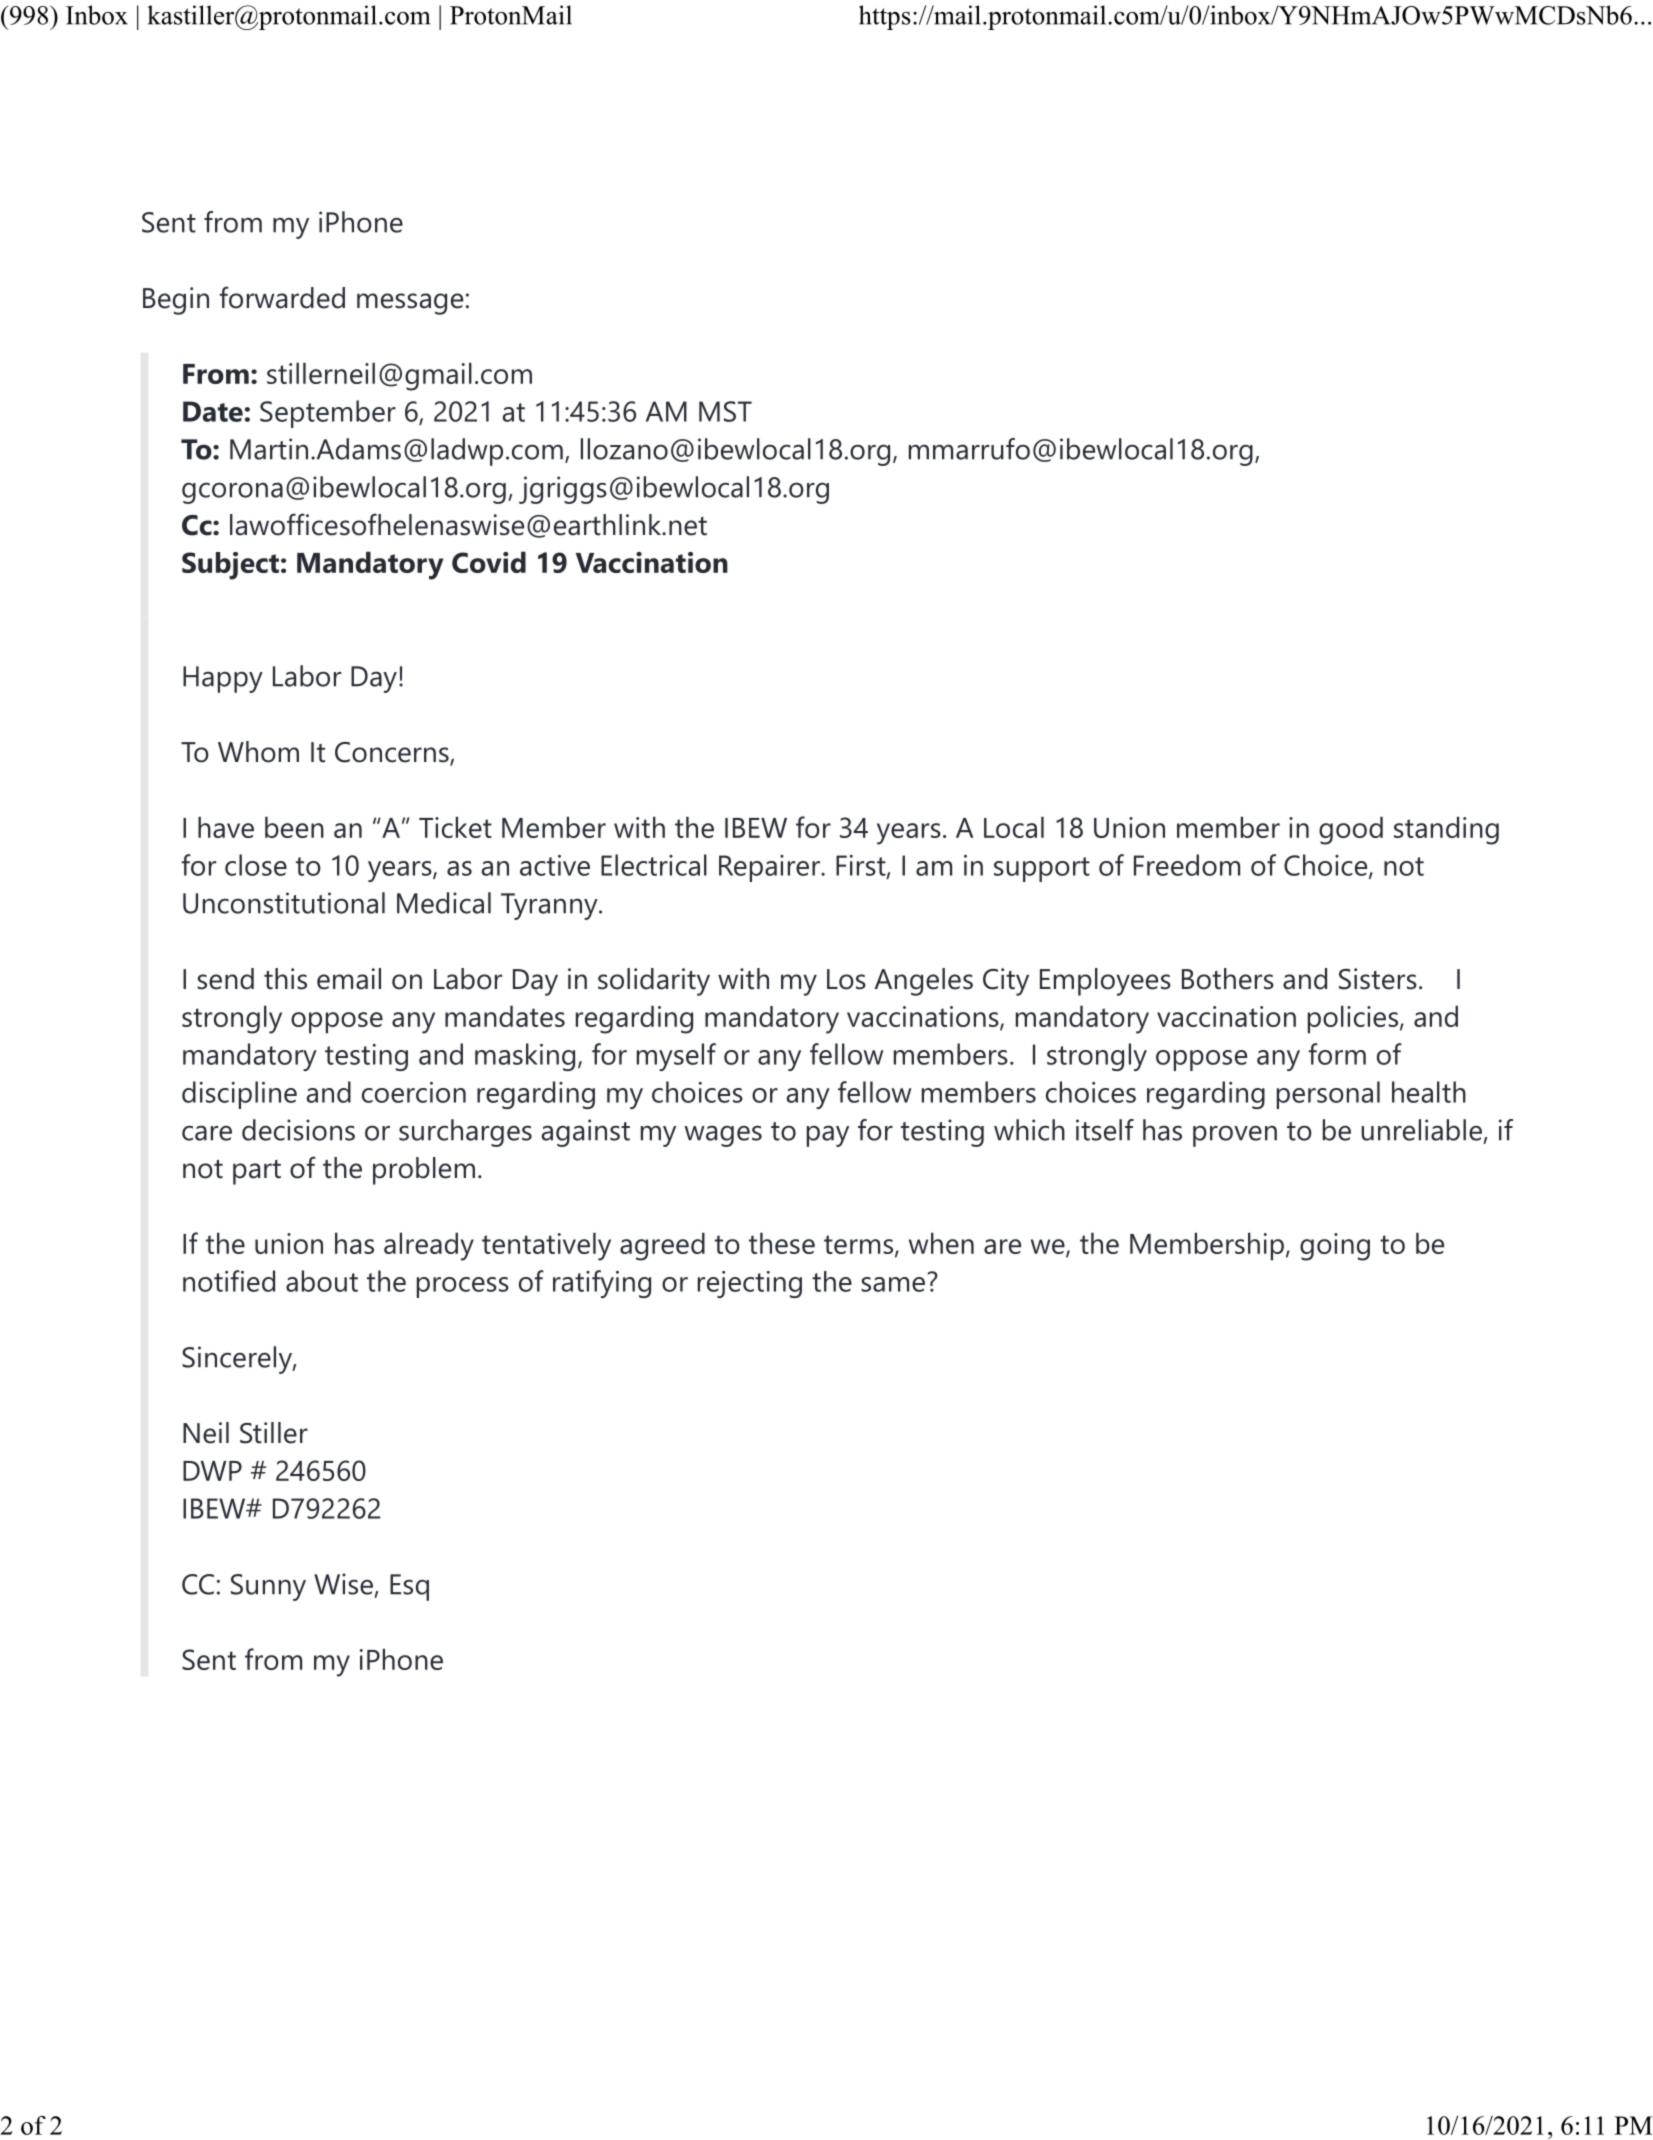 The width and height of the image is (1653, 2140). Describe the element at coordinates (725, 411) in the image. I see `MST` at that location.
